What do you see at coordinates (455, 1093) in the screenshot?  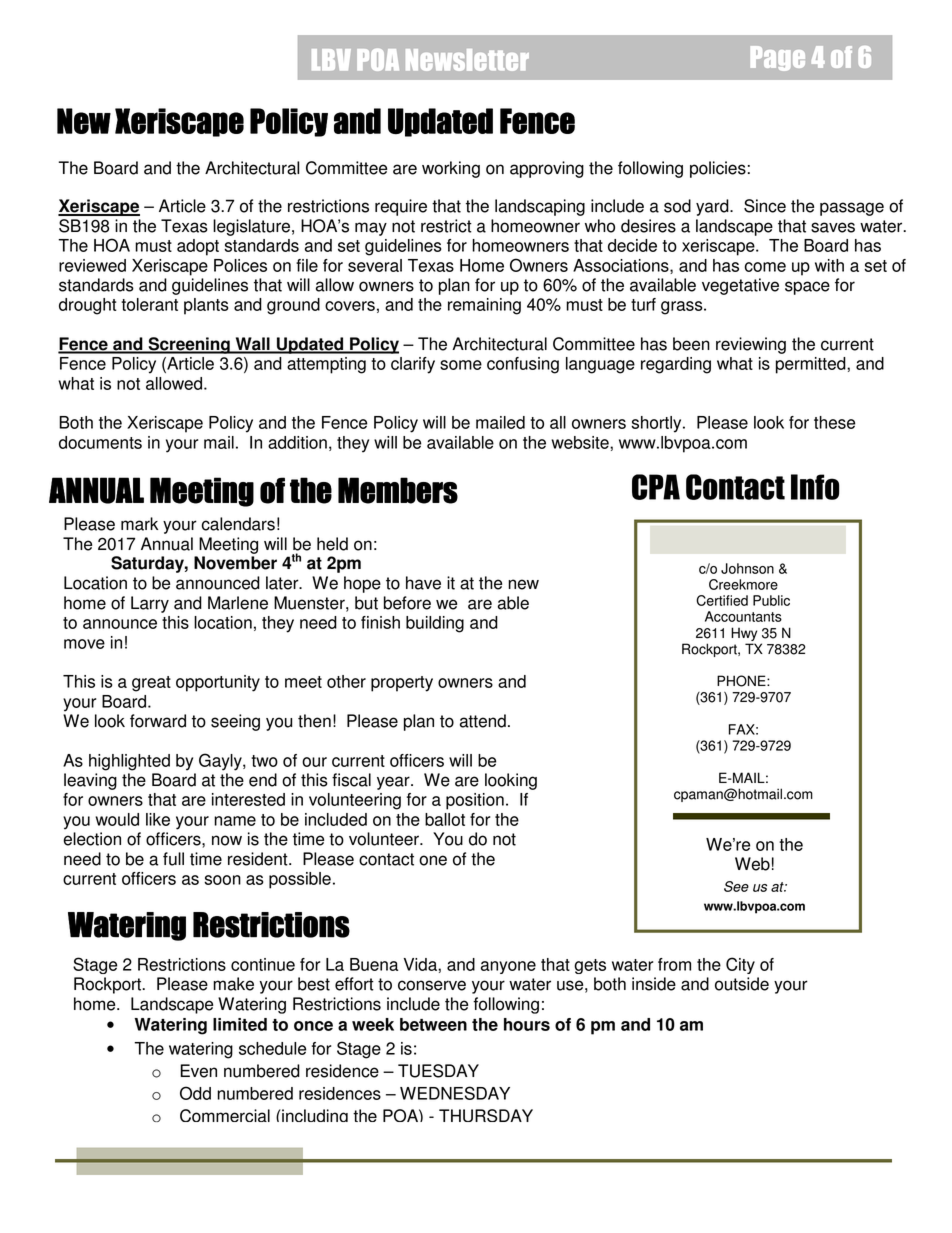 I see `WEDNESDAY` at bounding box center [455, 1093].
